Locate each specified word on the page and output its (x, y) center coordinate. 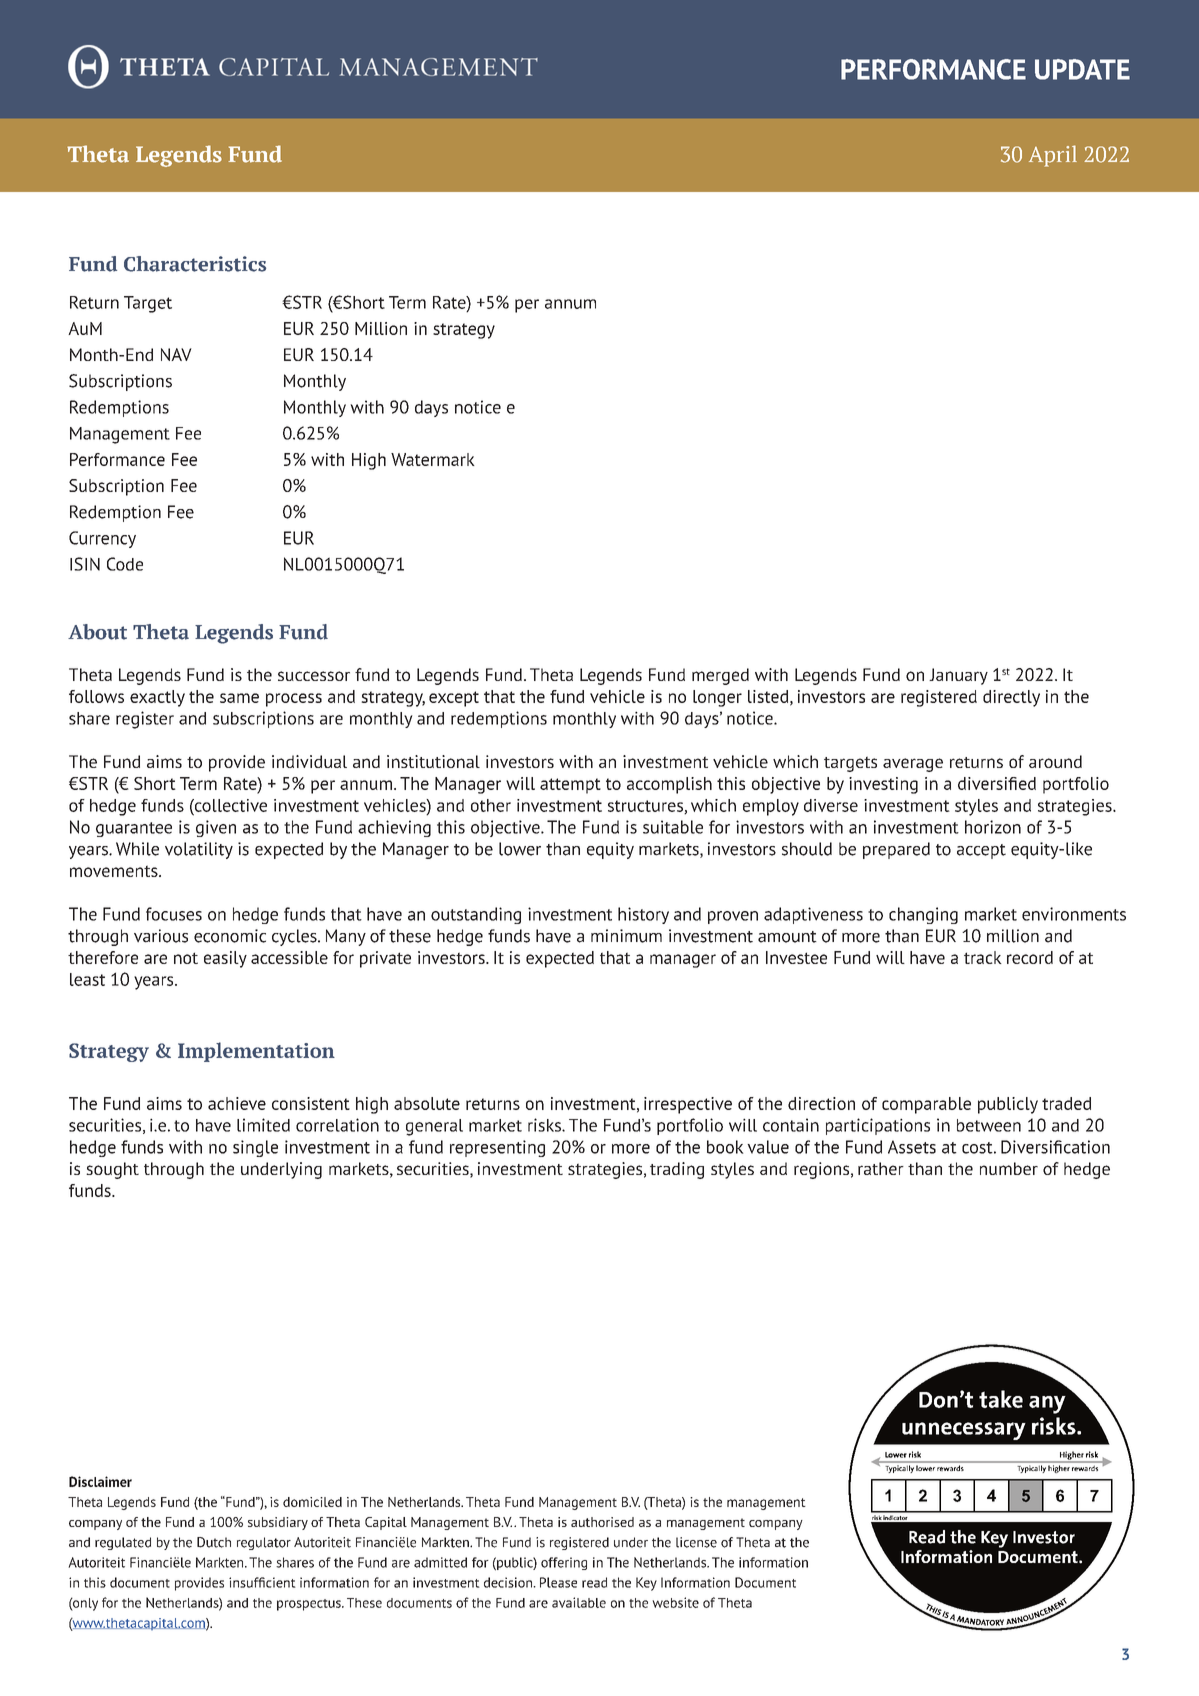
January (958, 676)
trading (677, 1170)
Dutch (214, 1542)
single (255, 1148)
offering (564, 1563)
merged (720, 676)
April (1053, 156)
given (216, 828)
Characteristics (195, 264)
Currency (102, 539)
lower (520, 849)
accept (981, 851)
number (1009, 1168)
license (696, 1542)
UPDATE (1082, 69)
